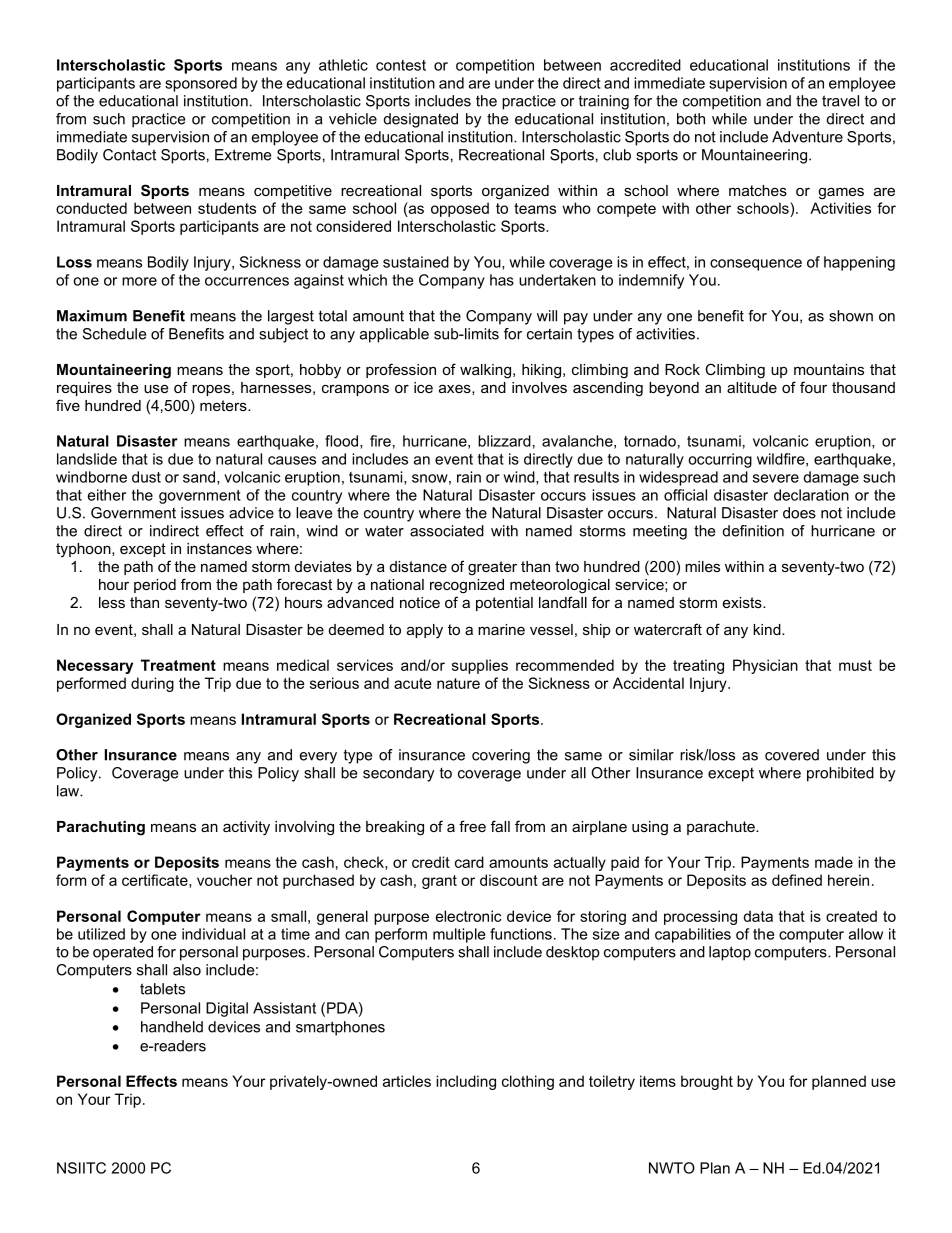 This screenshot has height=1233, width=952. What do you see at coordinates (485, 371) in the screenshot?
I see `walking` at bounding box center [485, 371].
